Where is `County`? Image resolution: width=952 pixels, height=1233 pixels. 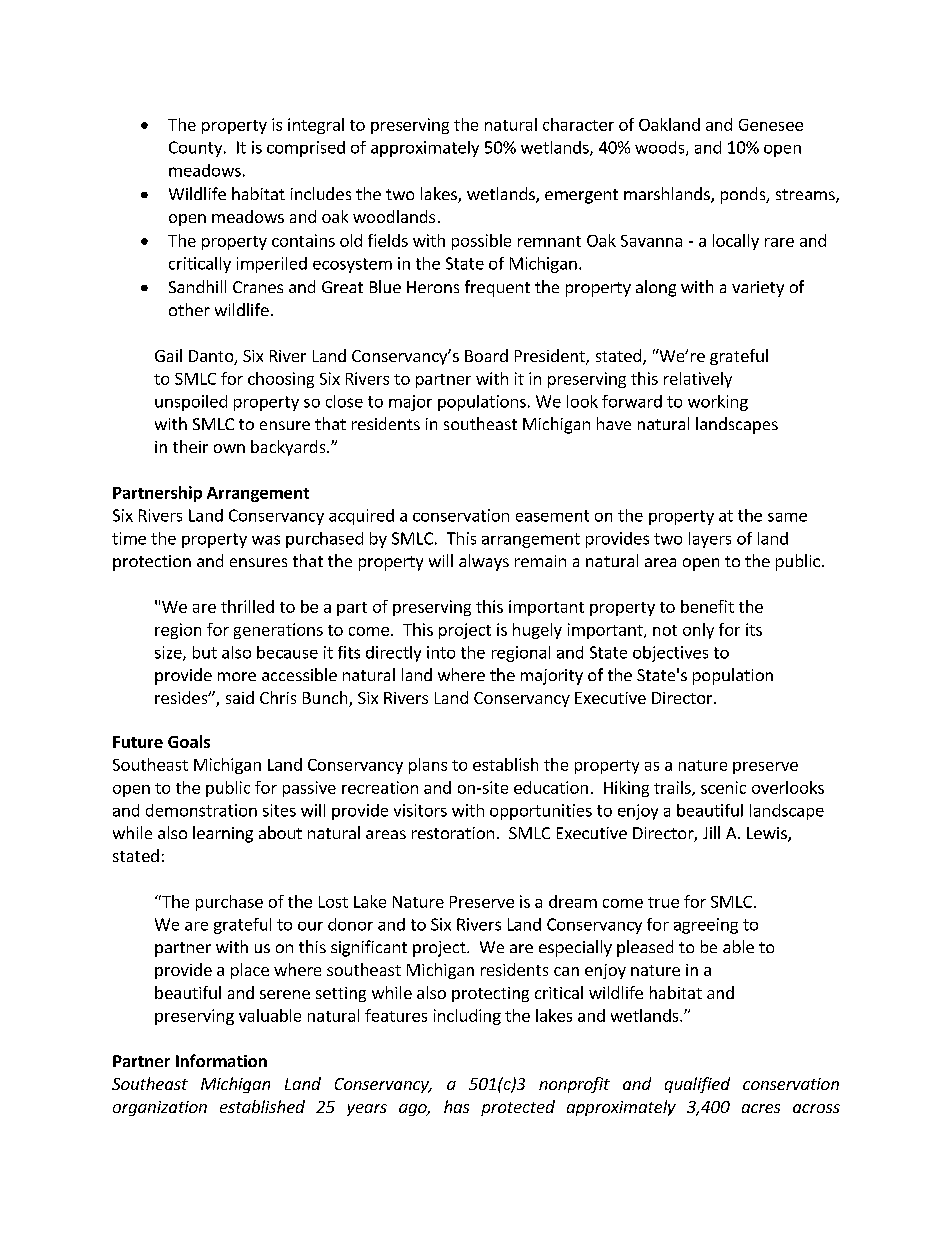 County is located at coordinates (197, 149).
